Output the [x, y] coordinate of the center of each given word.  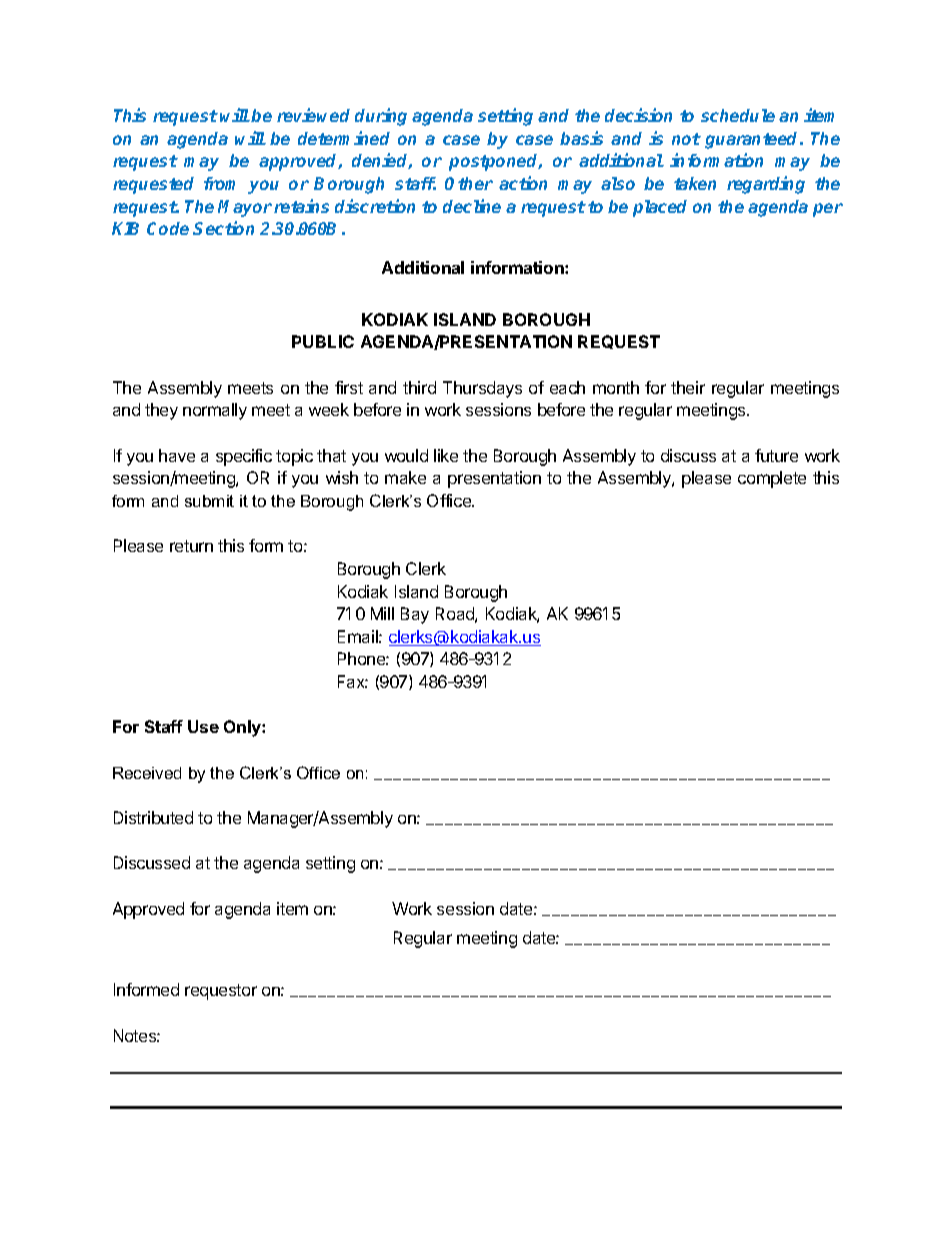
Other [469, 183]
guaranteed [753, 140]
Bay [415, 615]
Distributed [153, 817]
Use [203, 726]
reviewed [313, 115]
